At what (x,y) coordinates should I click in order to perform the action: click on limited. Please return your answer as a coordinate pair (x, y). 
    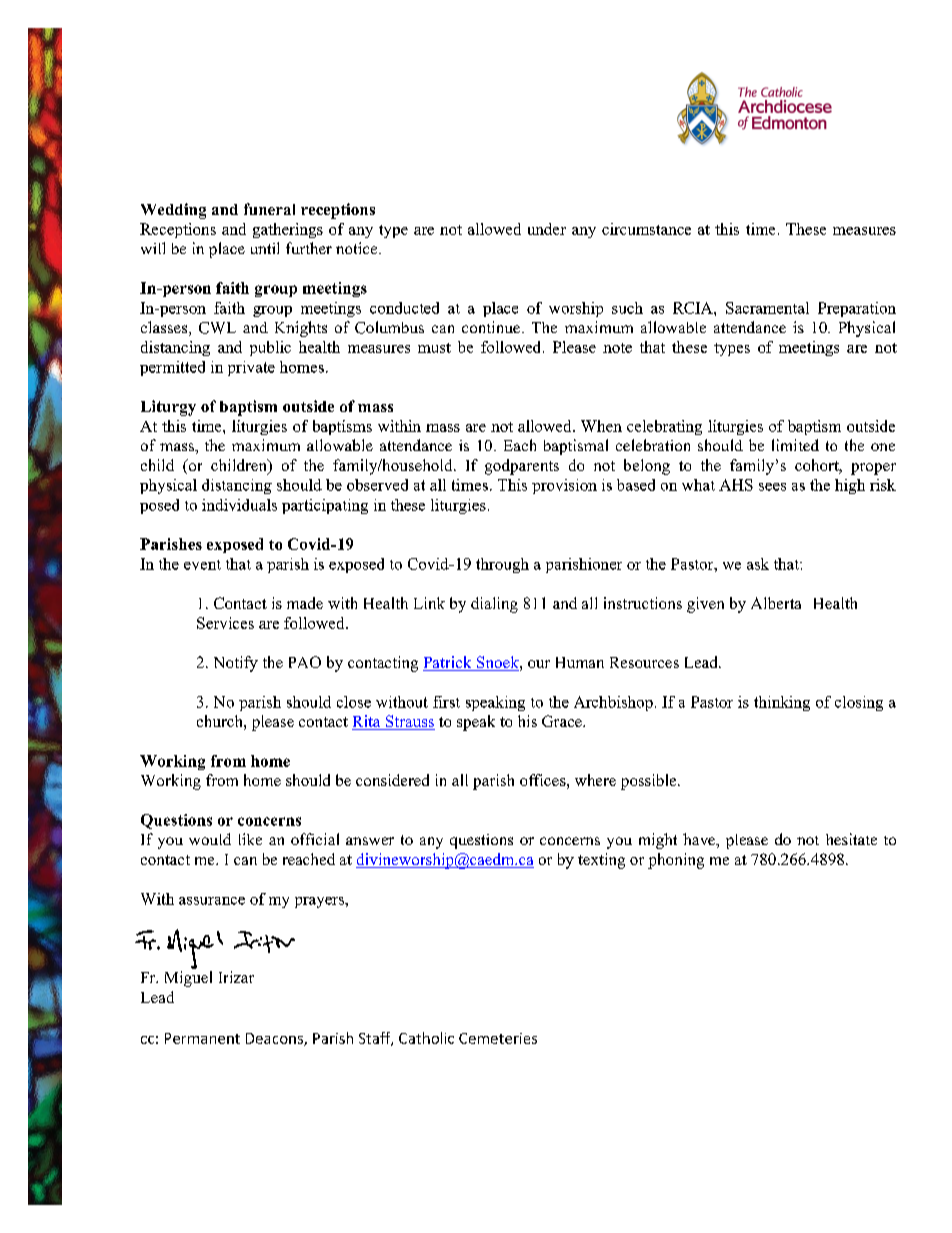
    Looking at the image, I should click on (795, 445).
